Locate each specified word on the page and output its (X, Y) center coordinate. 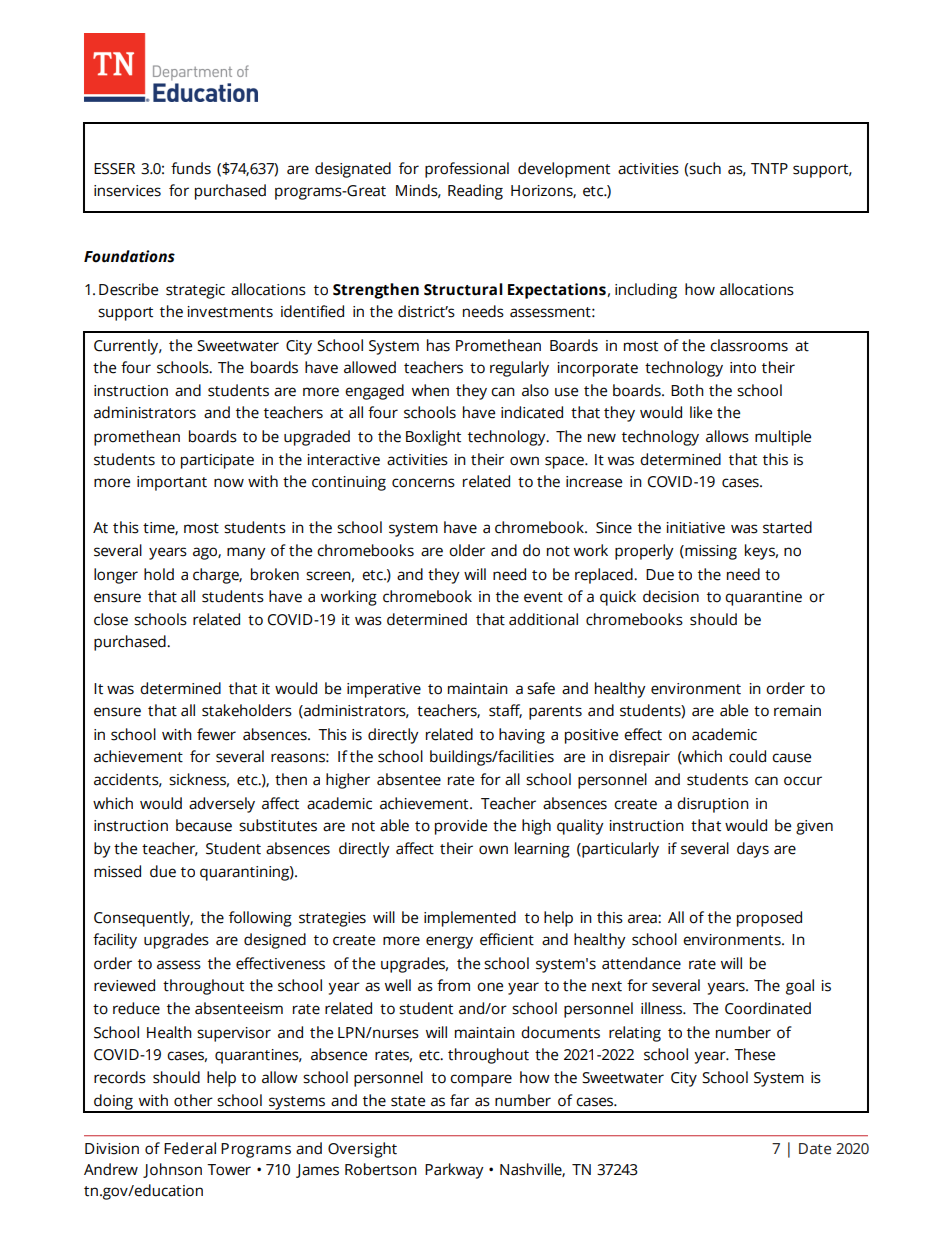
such (705, 168)
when (430, 390)
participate (217, 461)
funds (191, 168)
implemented (470, 919)
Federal (190, 1148)
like (701, 412)
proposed (769, 919)
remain (797, 711)
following (260, 919)
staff (505, 711)
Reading (475, 192)
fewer (216, 734)
